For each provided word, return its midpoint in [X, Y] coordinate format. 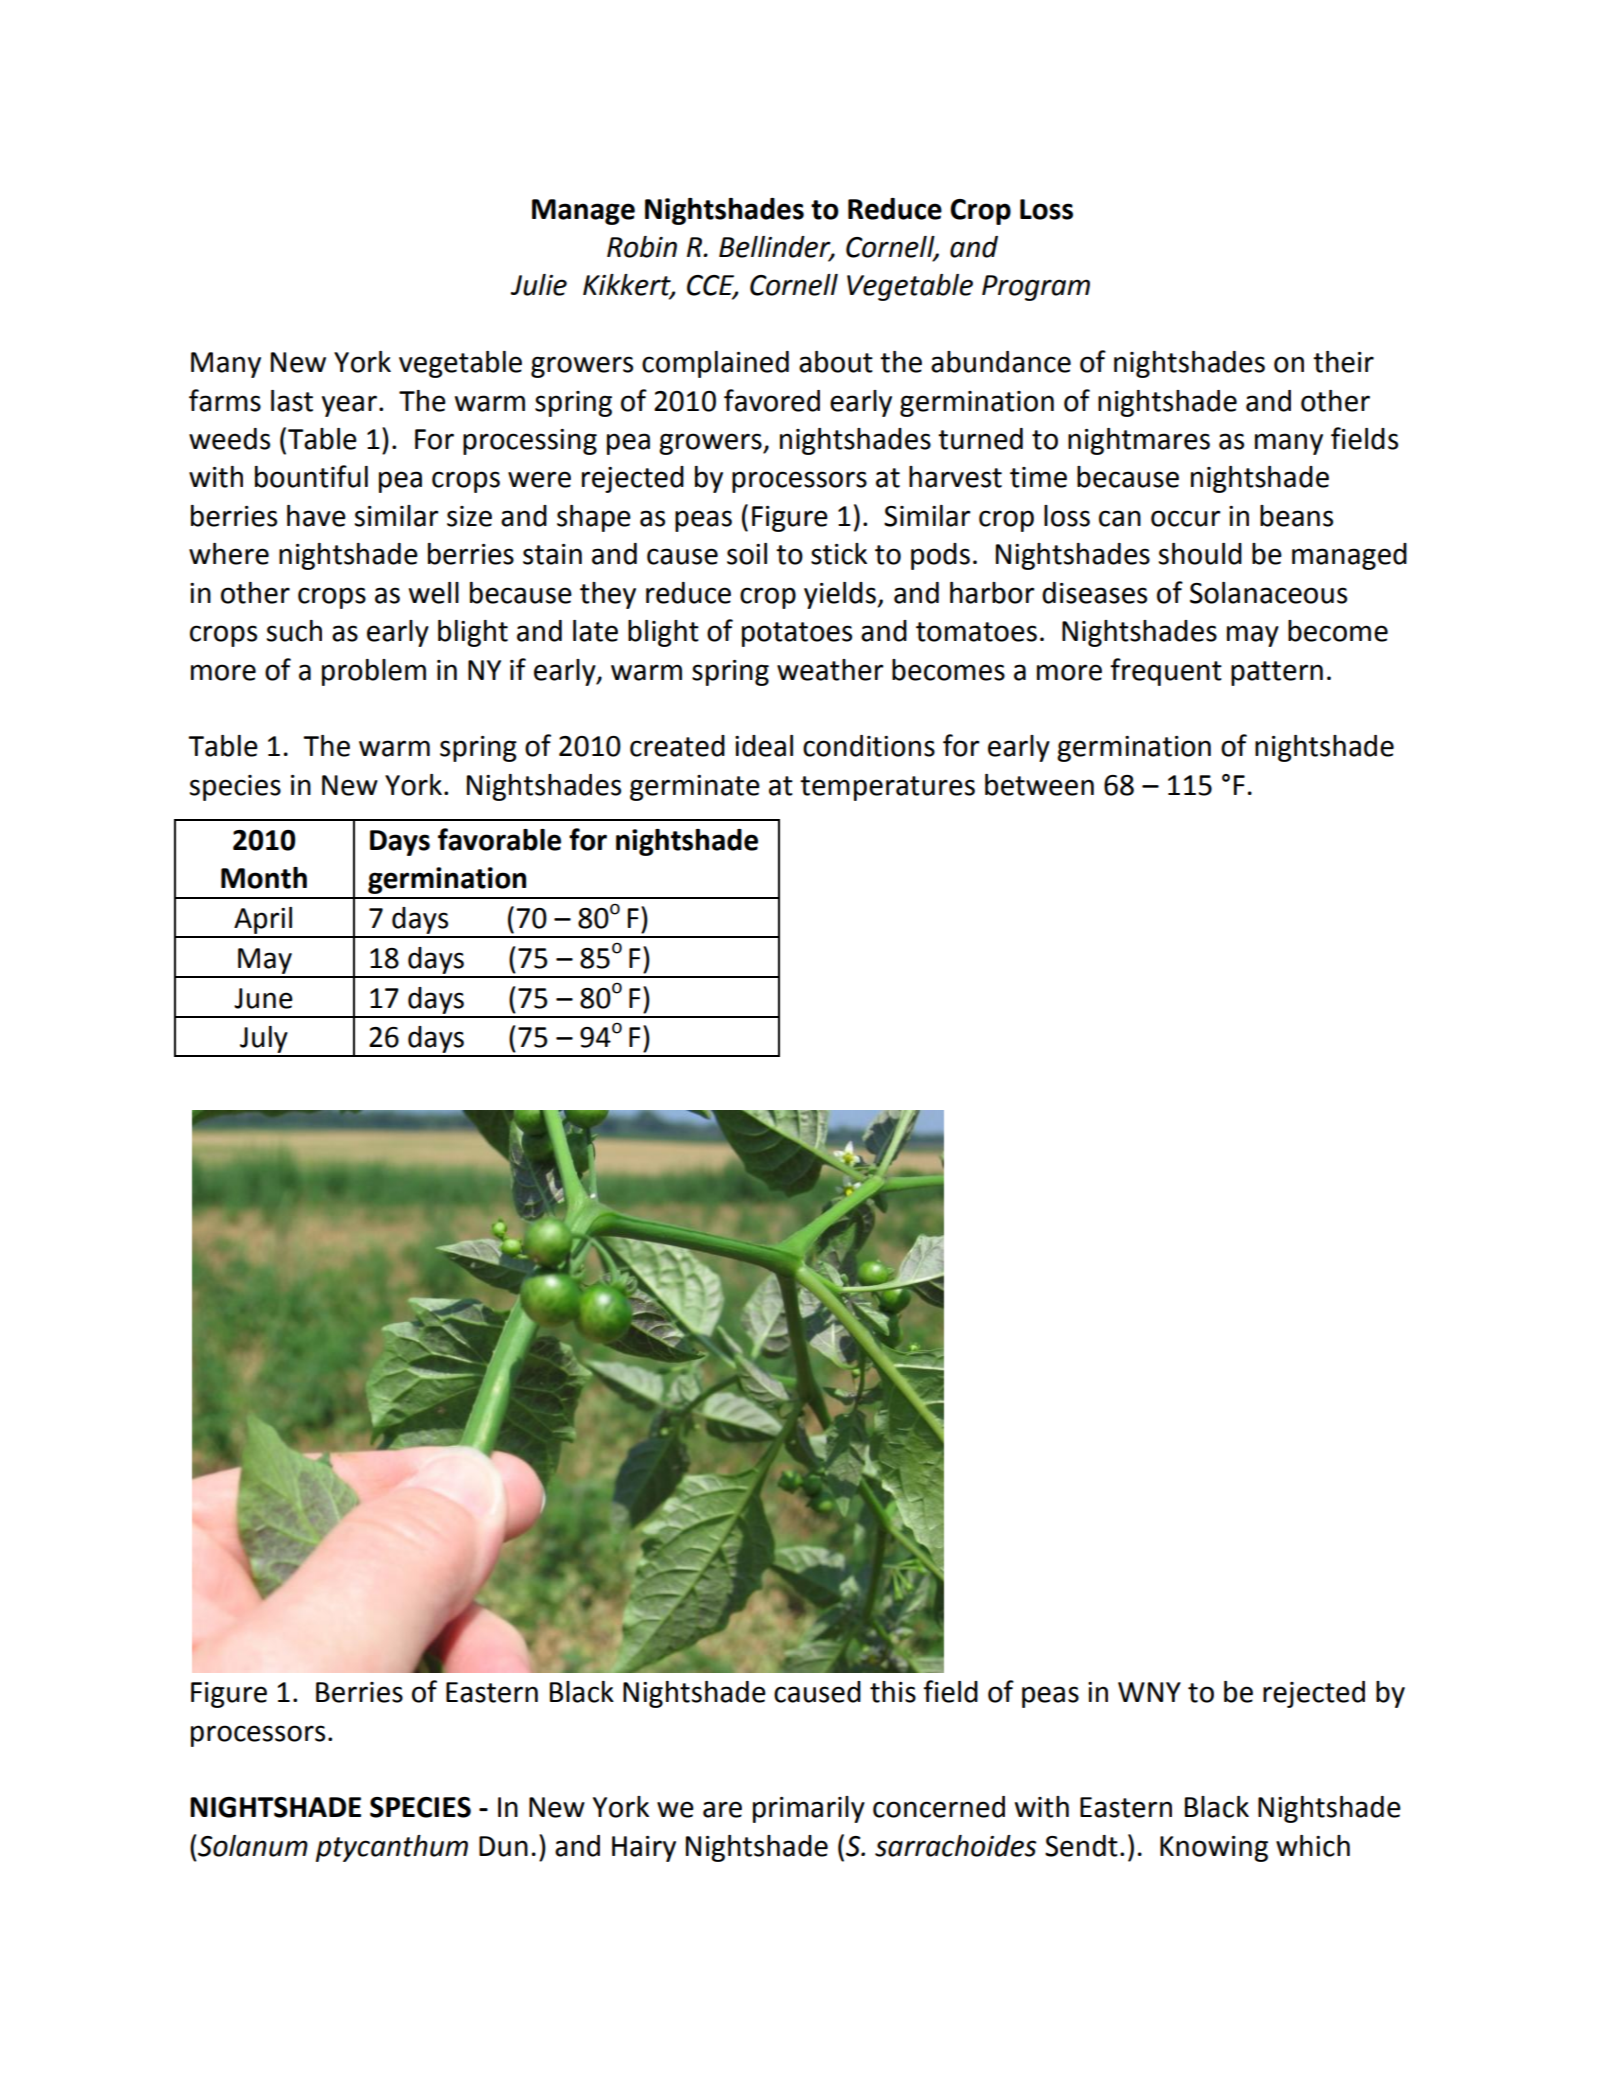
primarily [809, 1809]
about [836, 362]
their [1343, 362]
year [349, 406]
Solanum [253, 1846]
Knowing [1214, 1849]
